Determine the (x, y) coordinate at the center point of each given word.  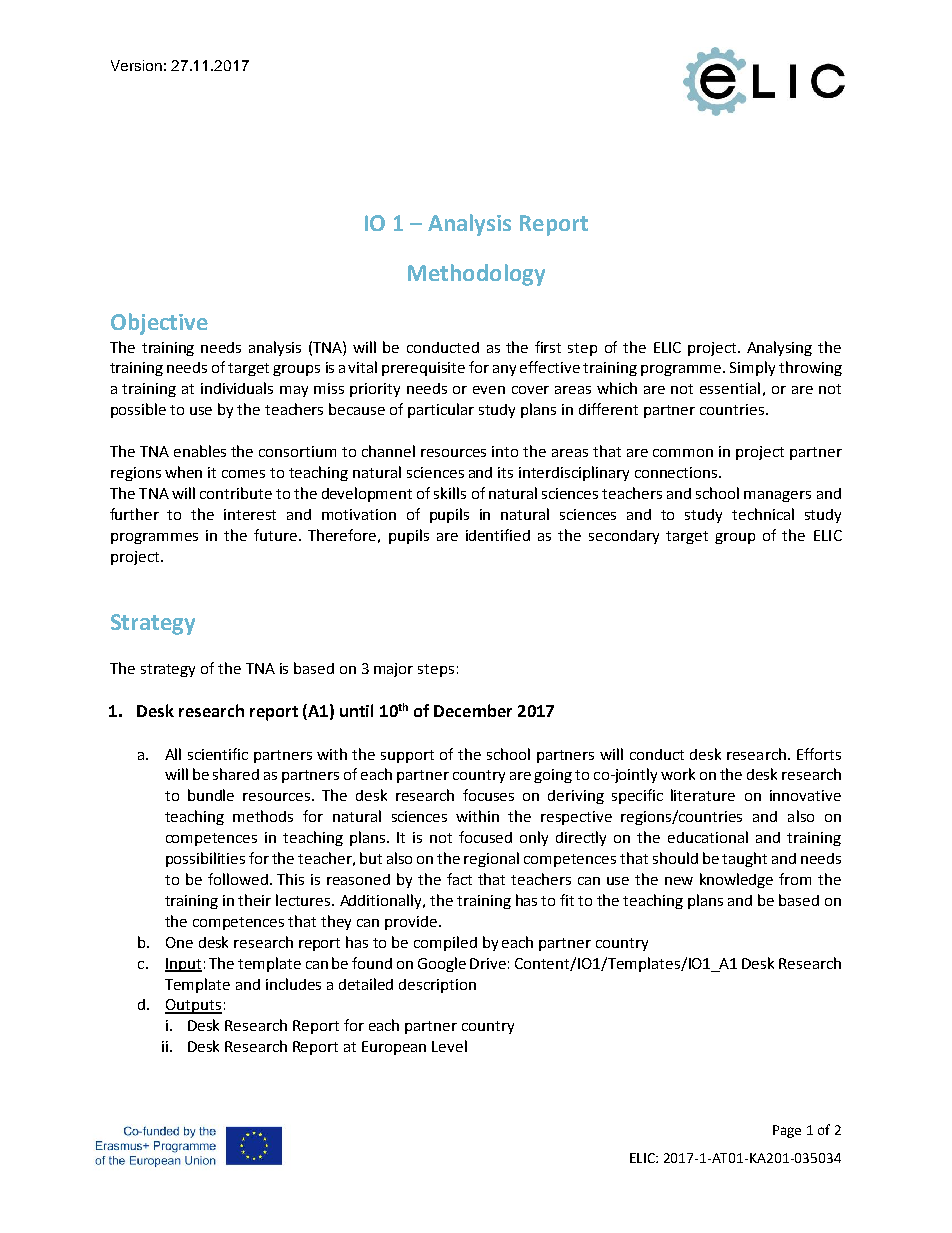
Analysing (779, 348)
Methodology (476, 275)
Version (136, 65)
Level (449, 1046)
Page (787, 1131)
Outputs (193, 1006)
